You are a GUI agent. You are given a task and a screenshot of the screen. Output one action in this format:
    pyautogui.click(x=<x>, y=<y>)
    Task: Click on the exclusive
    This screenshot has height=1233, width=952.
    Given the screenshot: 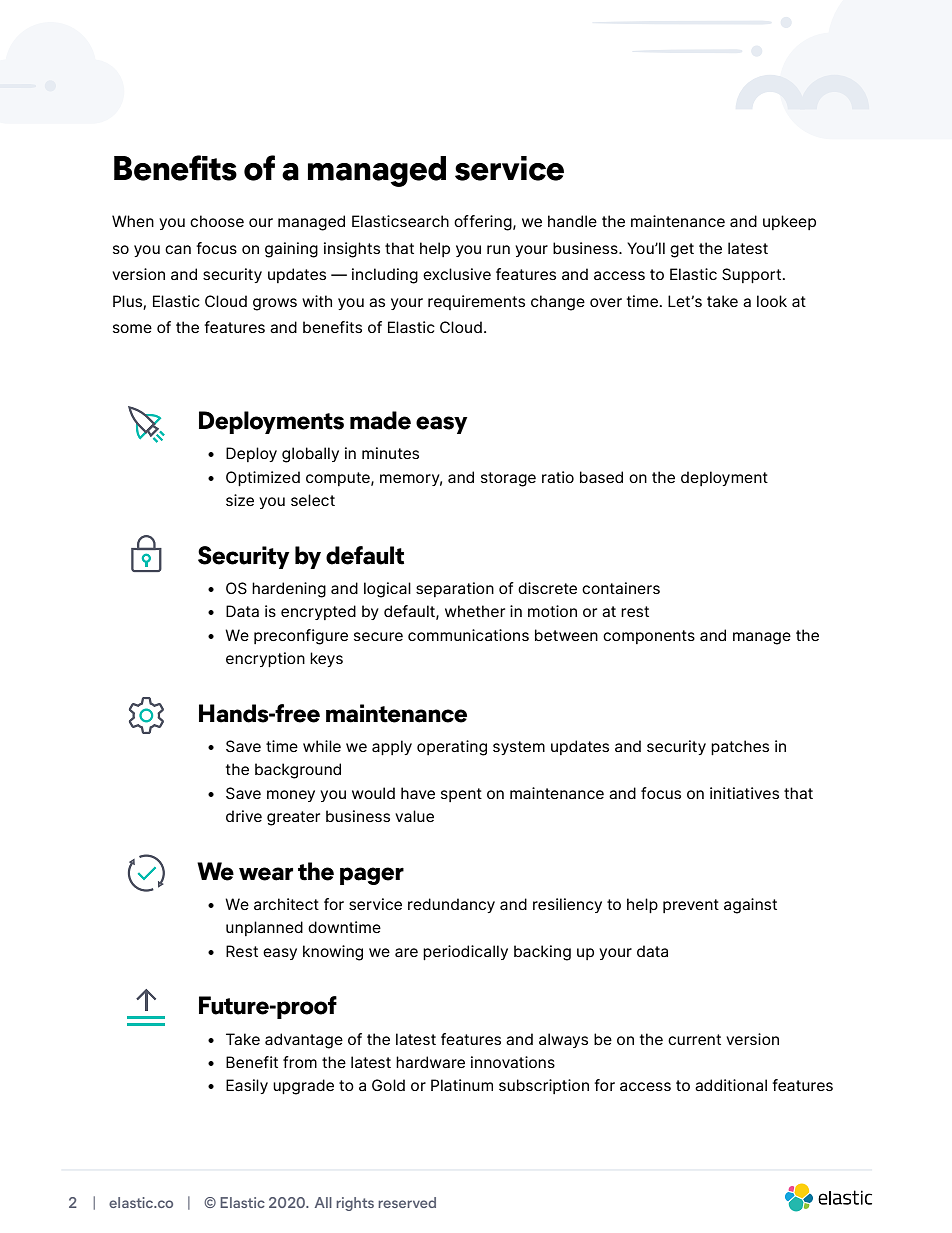 What is the action you would take?
    pyautogui.click(x=457, y=274)
